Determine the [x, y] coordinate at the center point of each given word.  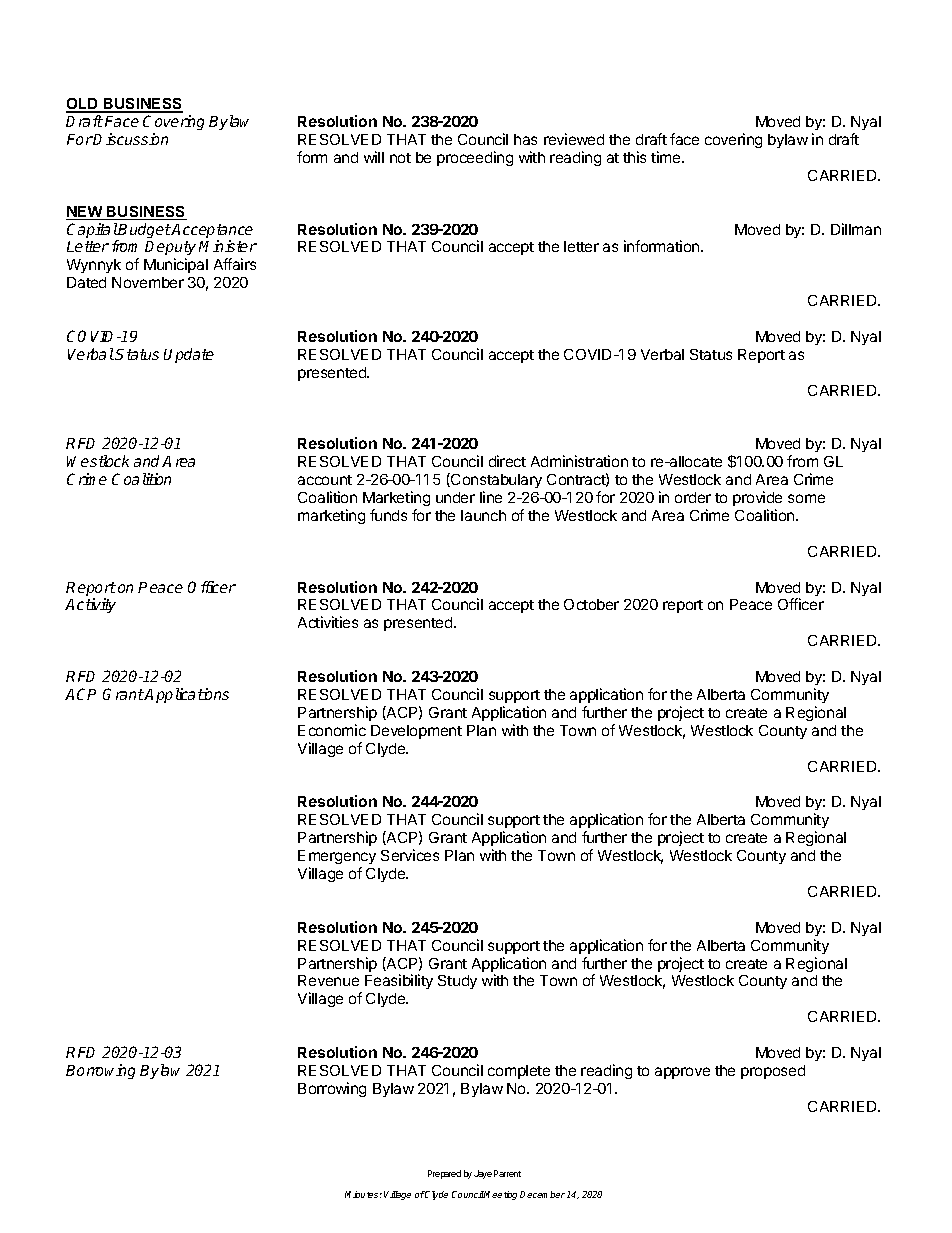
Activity [90, 605]
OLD [83, 105]
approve [682, 1073]
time [667, 157]
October [591, 604]
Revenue [328, 980]
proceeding [475, 158]
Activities [328, 622]
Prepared [444, 1174]
